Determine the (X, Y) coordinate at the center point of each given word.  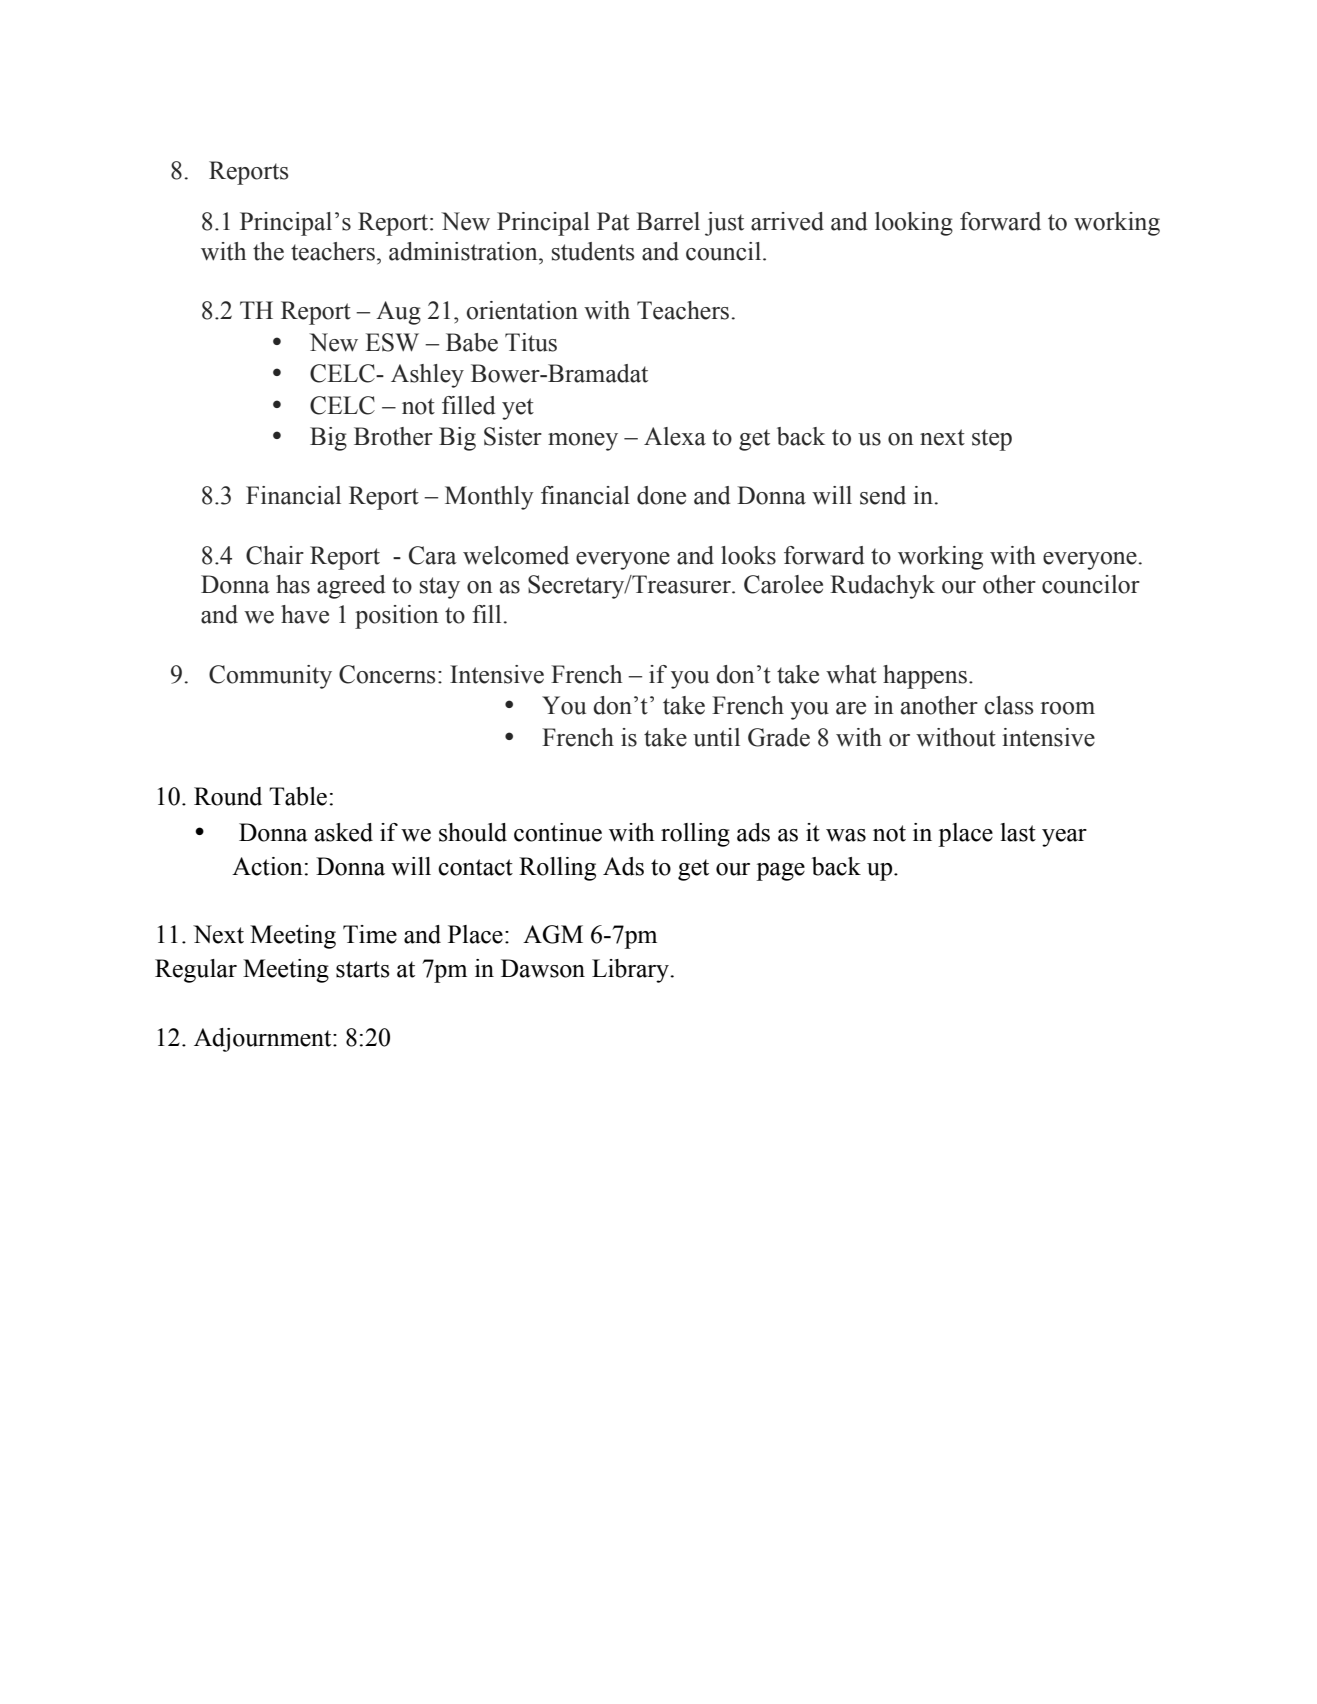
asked (344, 832)
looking (914, 224)
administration (464, 251)
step (992, 440)
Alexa (675, 436)
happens (925, 677)
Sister (513, 436)
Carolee (783, 584)
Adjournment (264, 1040)
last (1018, 832)
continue (558, 832)
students (593, 251)
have (305, 614)
